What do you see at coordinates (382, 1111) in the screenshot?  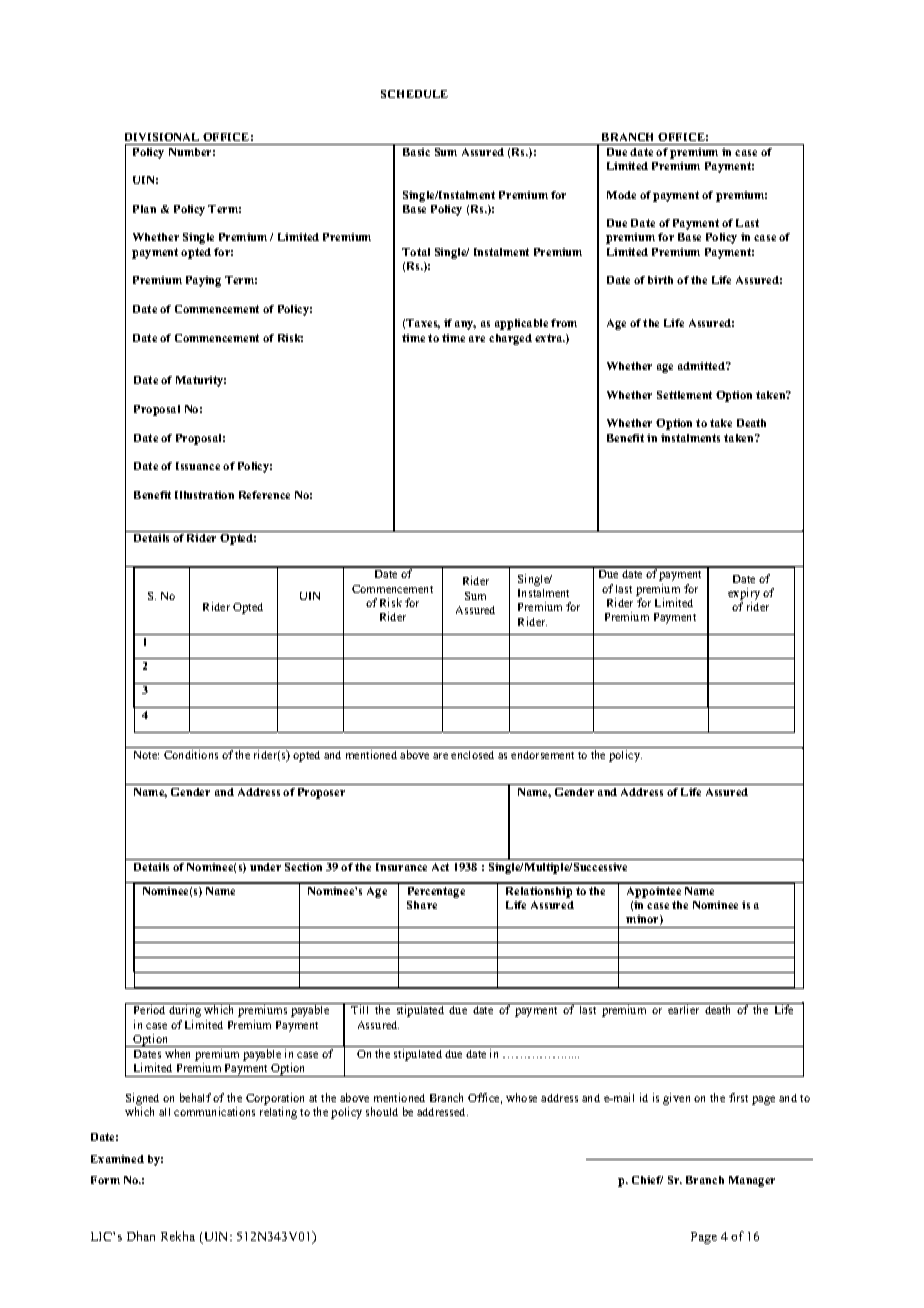 I see `should` at bounding box center [382, 1111].
